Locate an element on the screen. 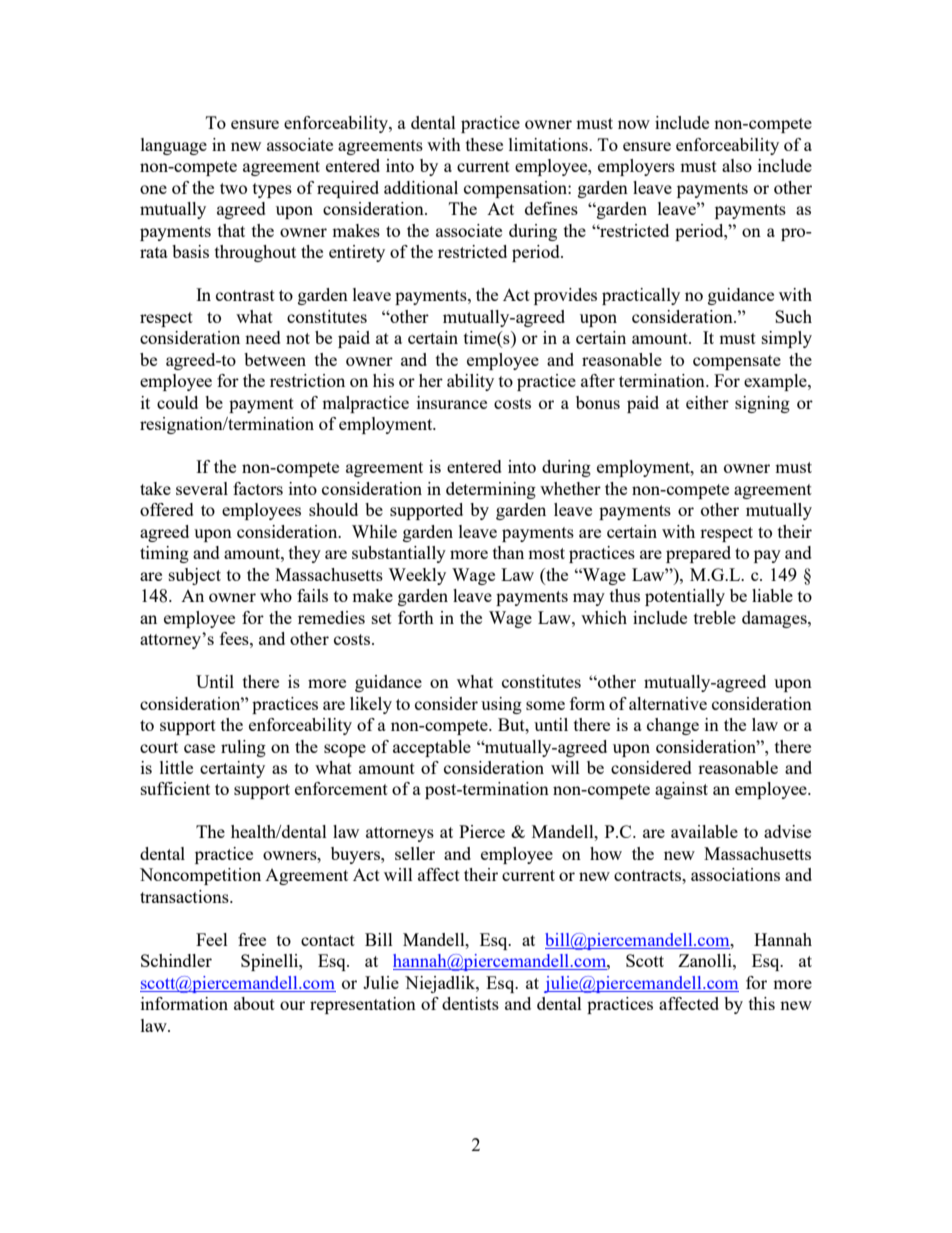 The image size is (952, 1233). two is located at coordinates (233, 188).
